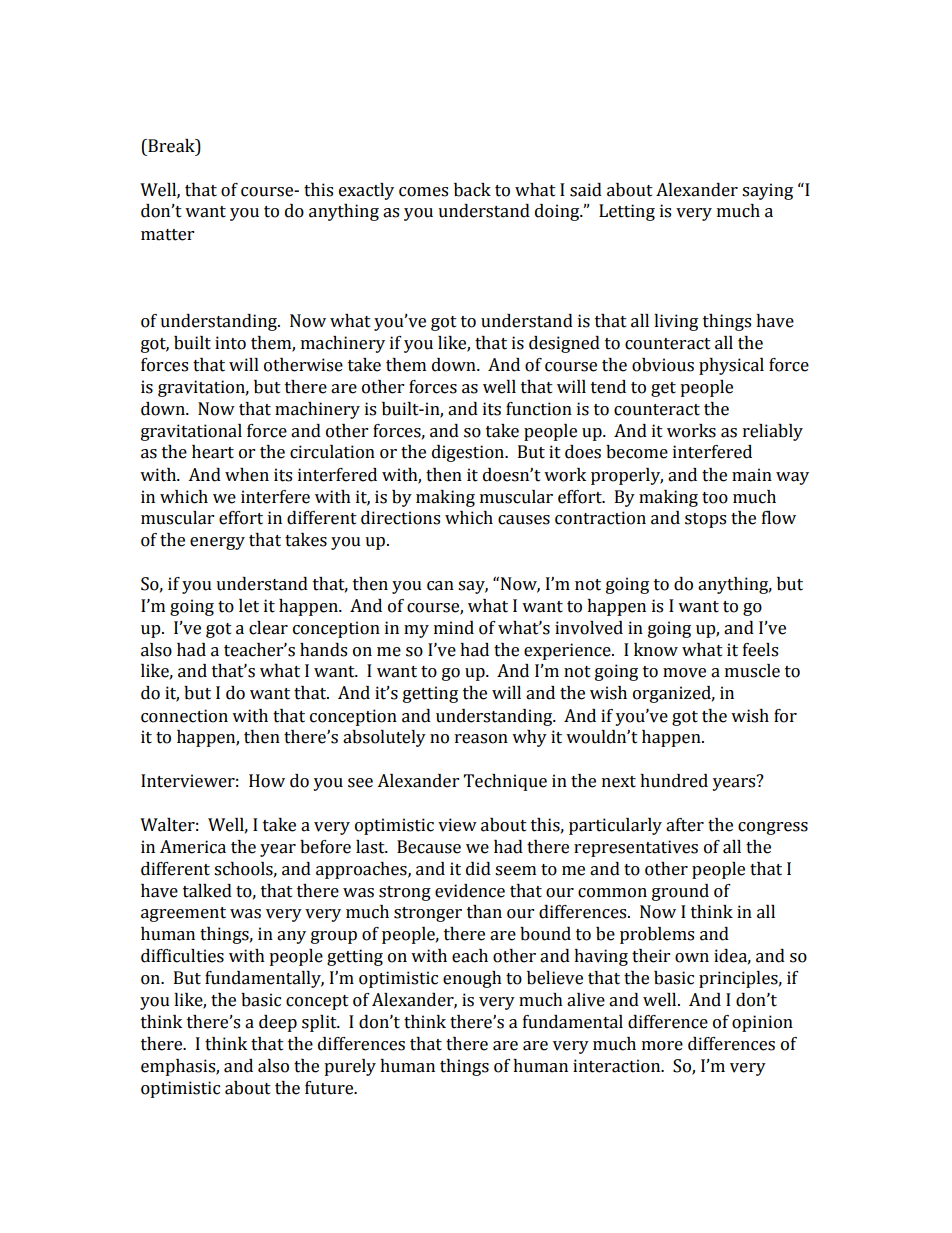 This screenshot has height=1233, width=952. What do you see at coordinates (662, 1046) in the screenshot?
I see `more` at bounding box center [662, 1046].
